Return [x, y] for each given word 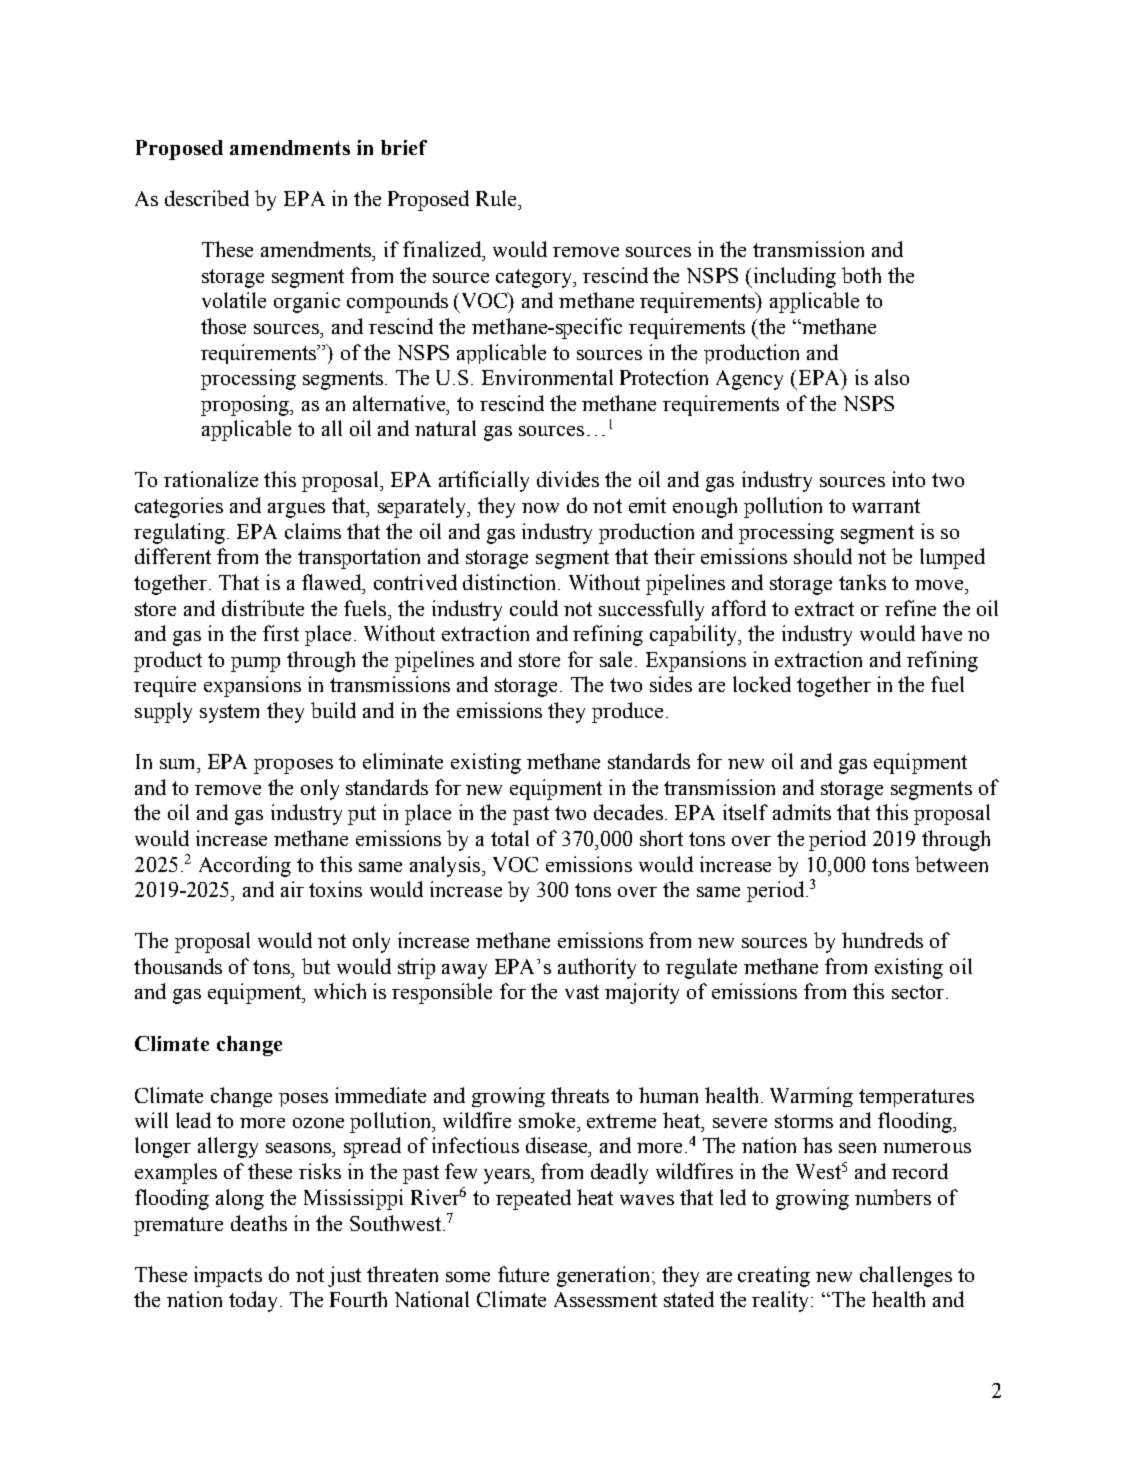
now [540, 508]
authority [597, 968]
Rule [497, 198]
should [823, 556]
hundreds [882, 940]
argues [296, 510]
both [861, 275]
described [207, 198]
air [292, 889]
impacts [228, 1276]
